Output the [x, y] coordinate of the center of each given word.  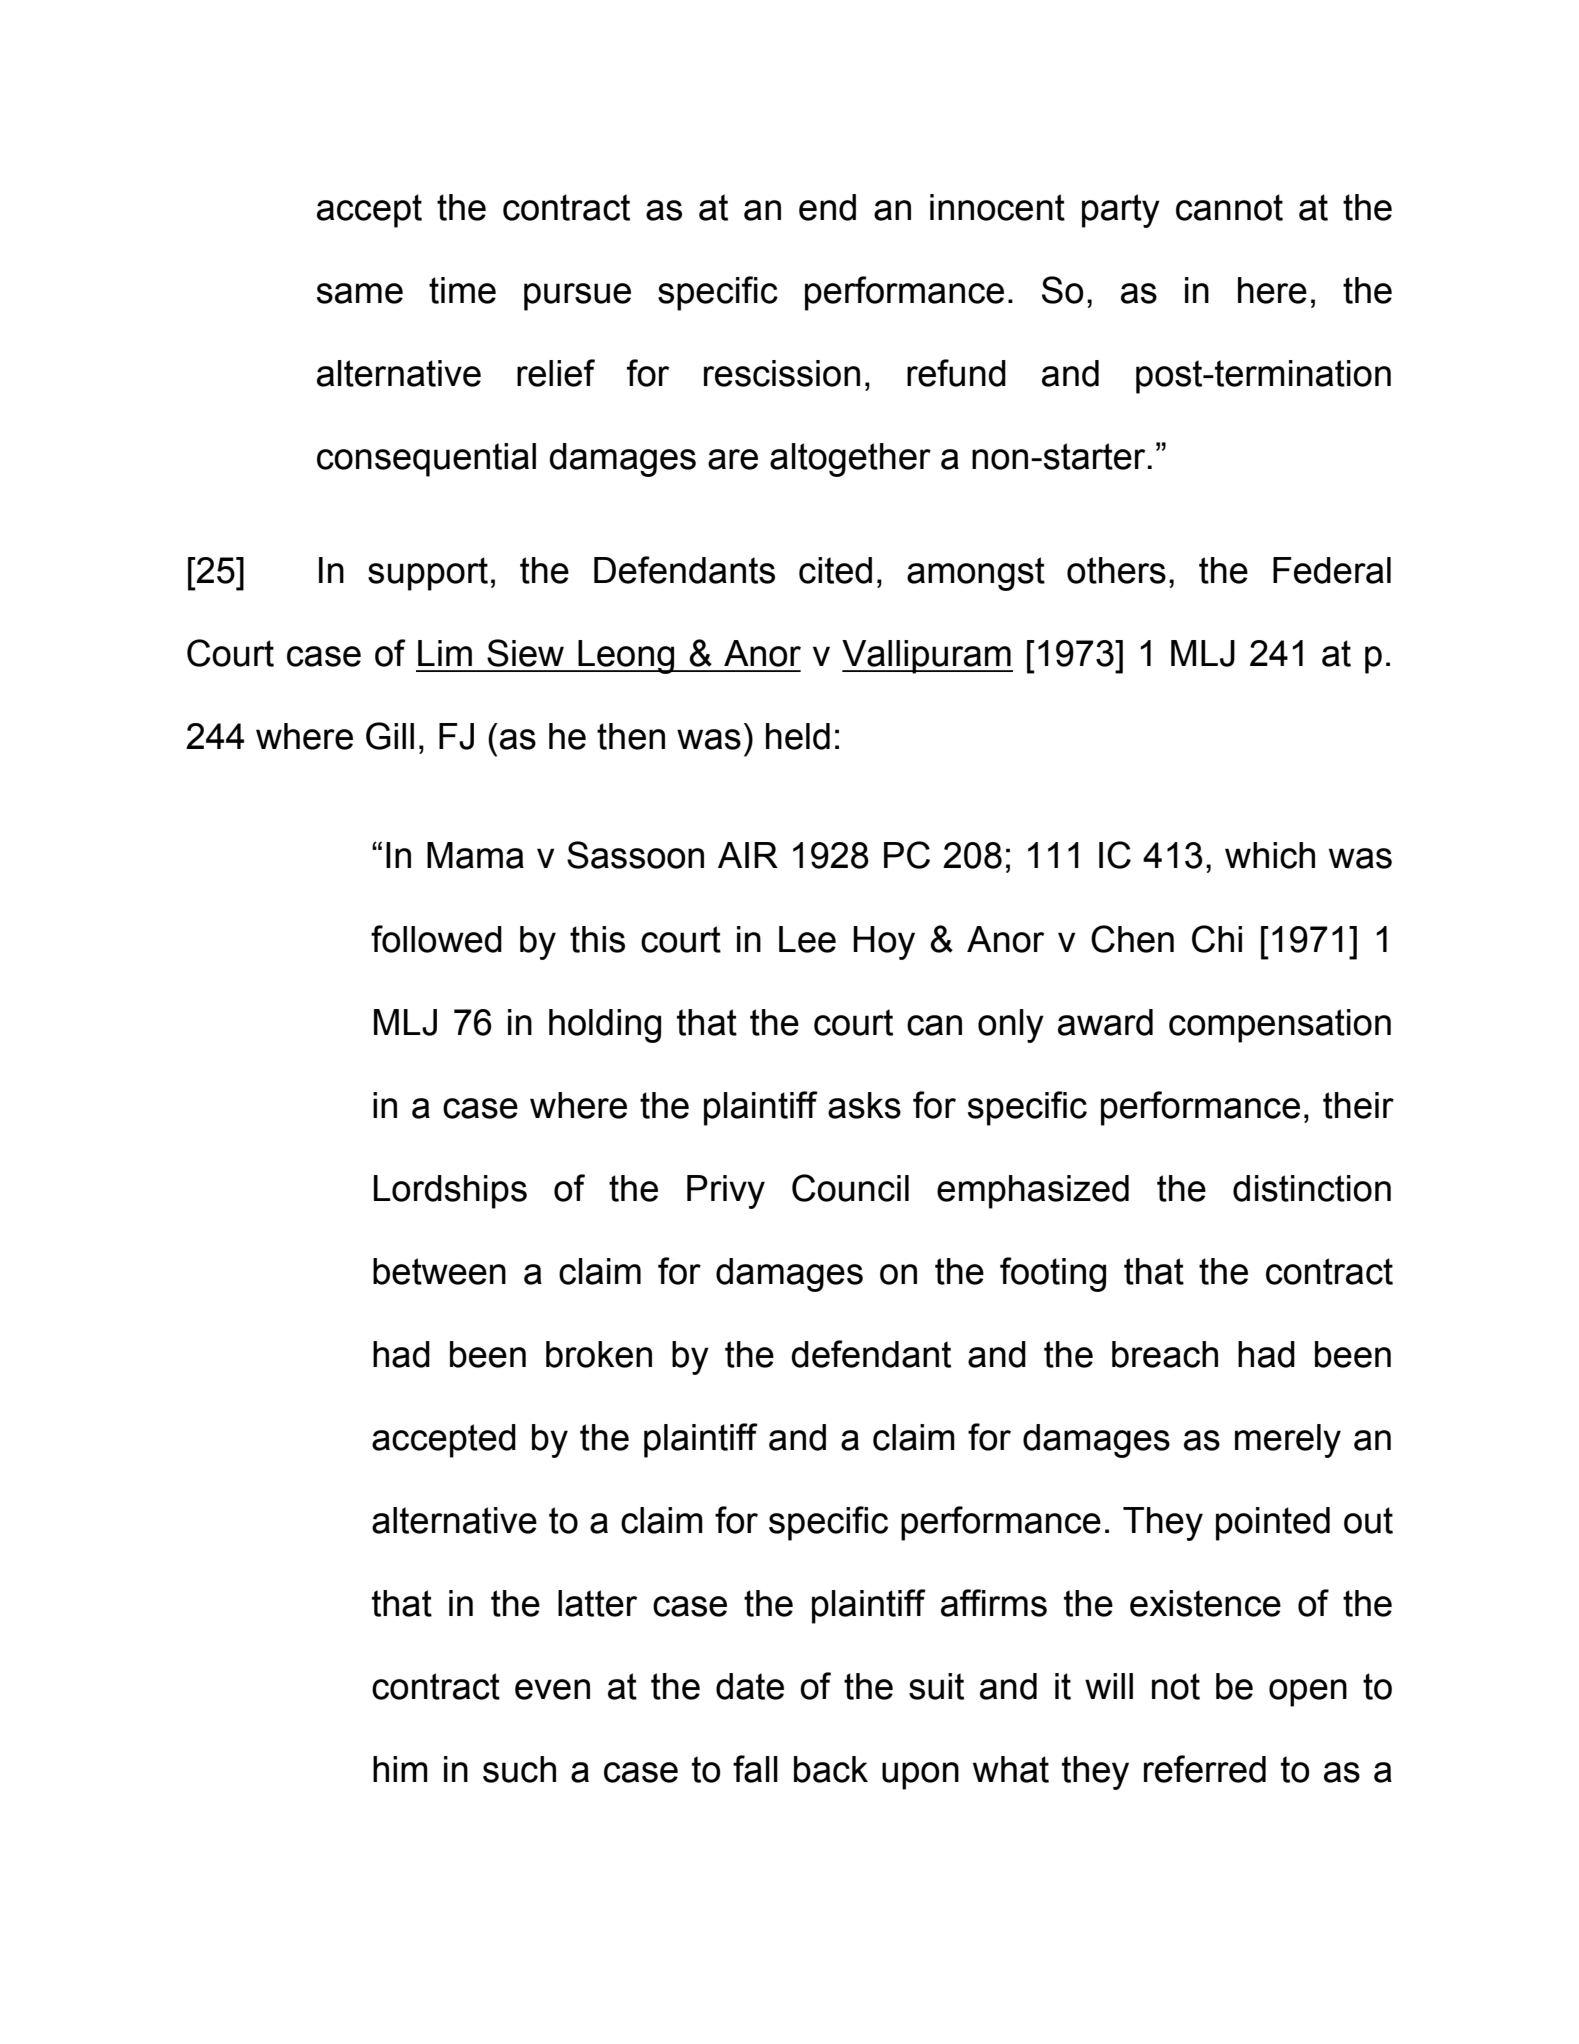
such [519, 1769]
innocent [997, 207]
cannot [1229, 207]
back [831, 1769]
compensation [1280, 1026]
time [462, 290]
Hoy [884, 943]
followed [436, 939]
